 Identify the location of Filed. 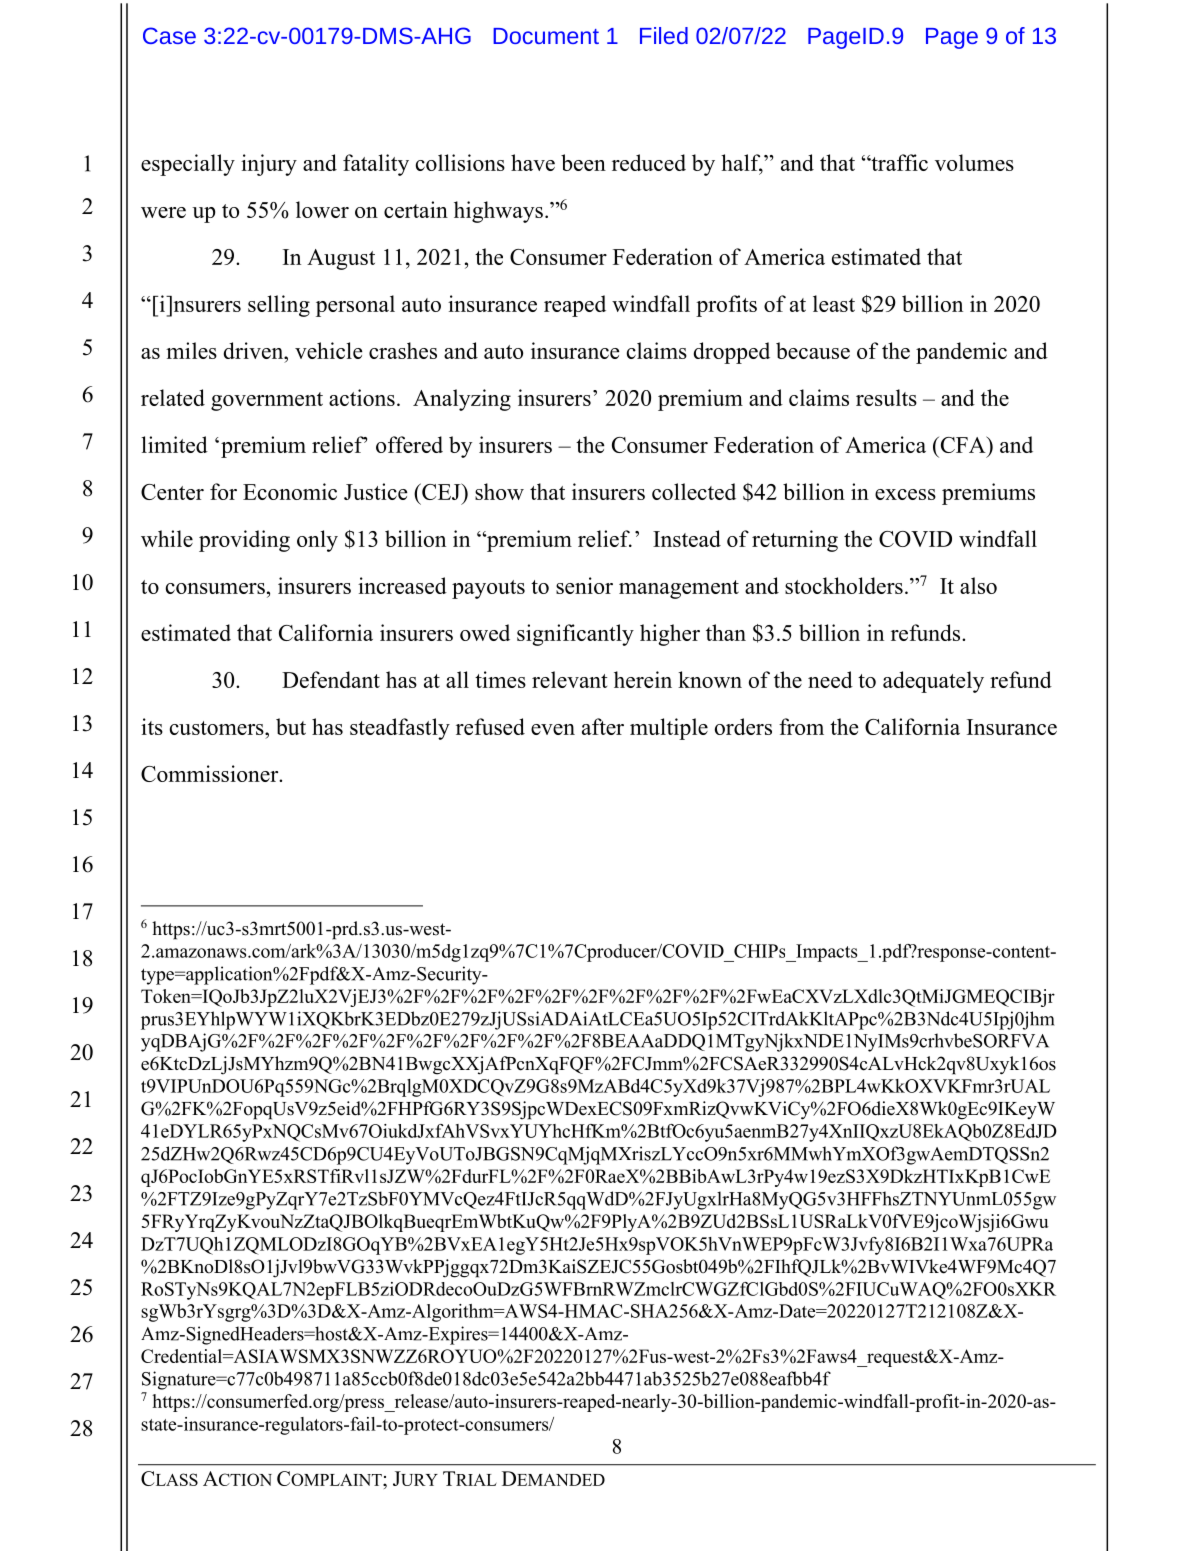
(664, 35).
